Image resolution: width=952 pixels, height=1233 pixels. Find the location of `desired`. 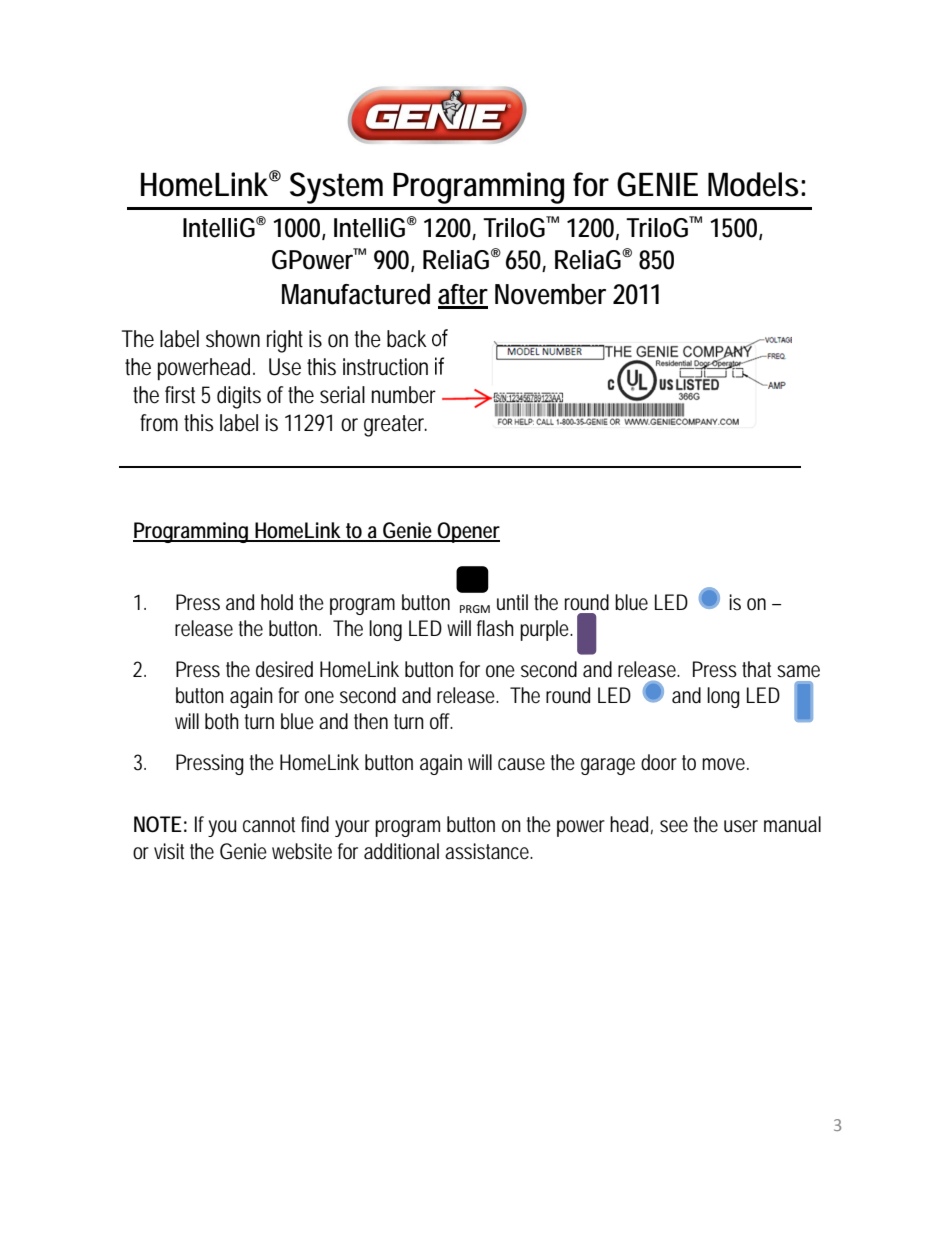

desired is located at coordinates (284, 669).
